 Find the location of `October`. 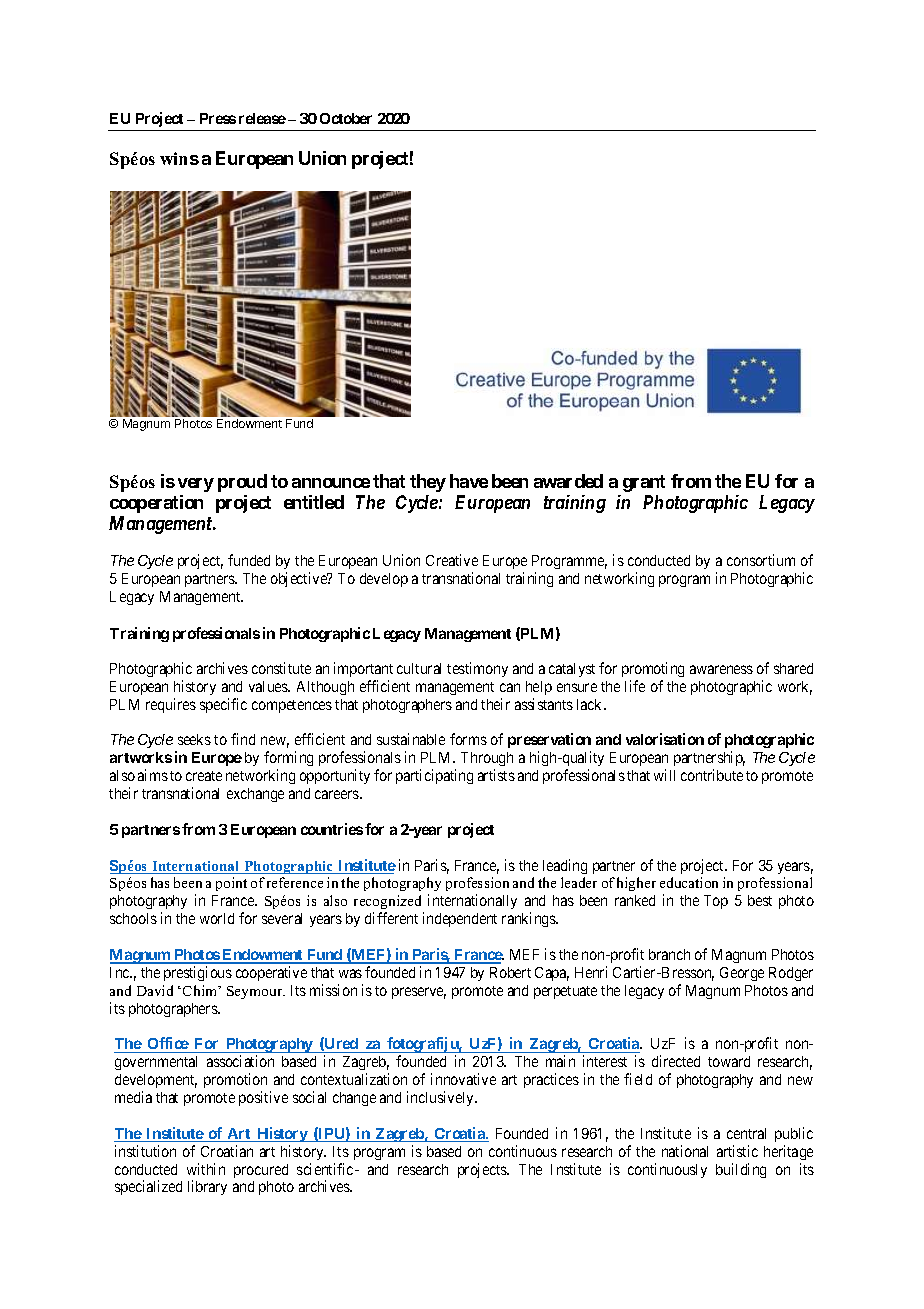

October is located at coordinates (346, 118).
